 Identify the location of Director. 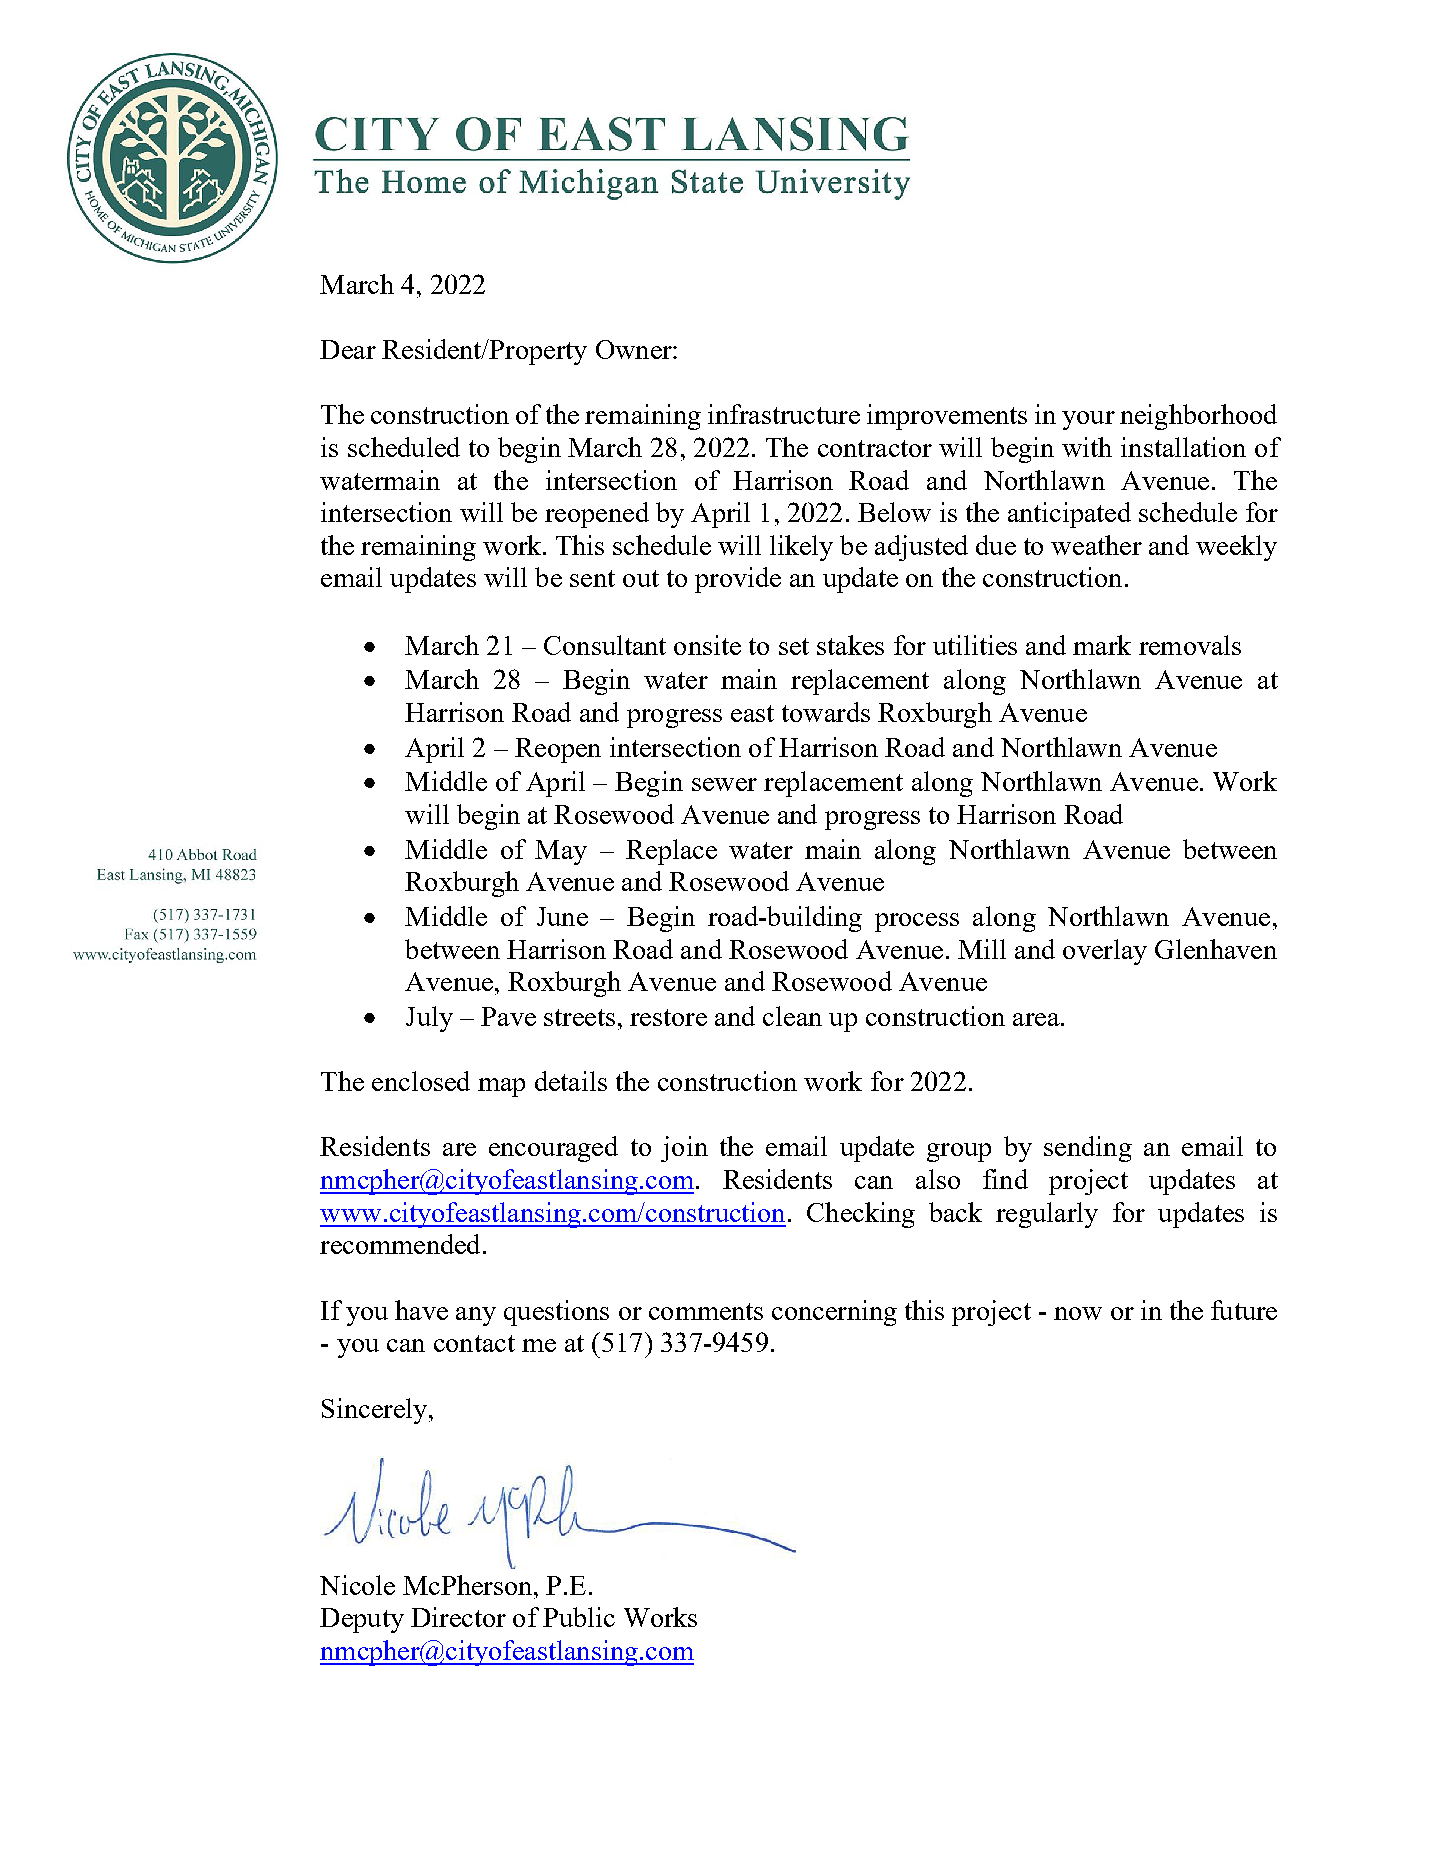
(458, 1617).
